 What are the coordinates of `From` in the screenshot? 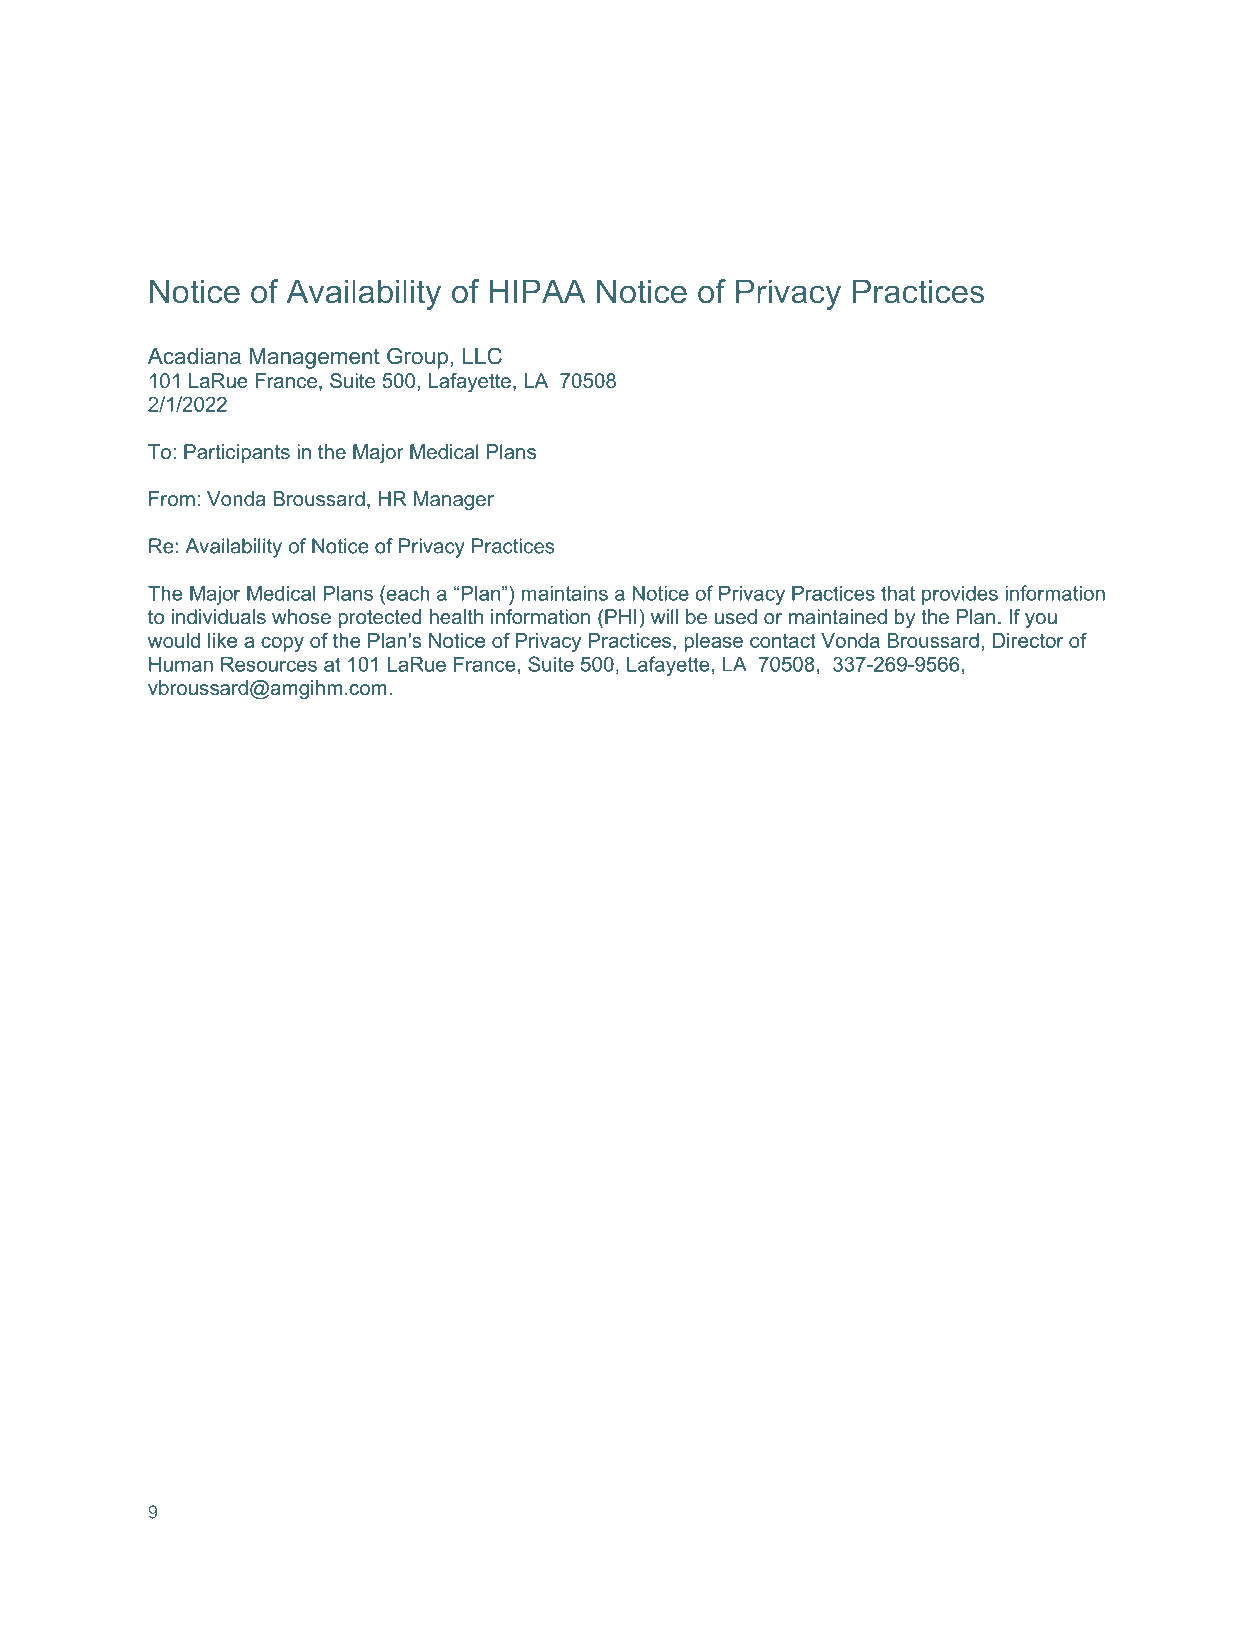 It's located at (172, 498).
